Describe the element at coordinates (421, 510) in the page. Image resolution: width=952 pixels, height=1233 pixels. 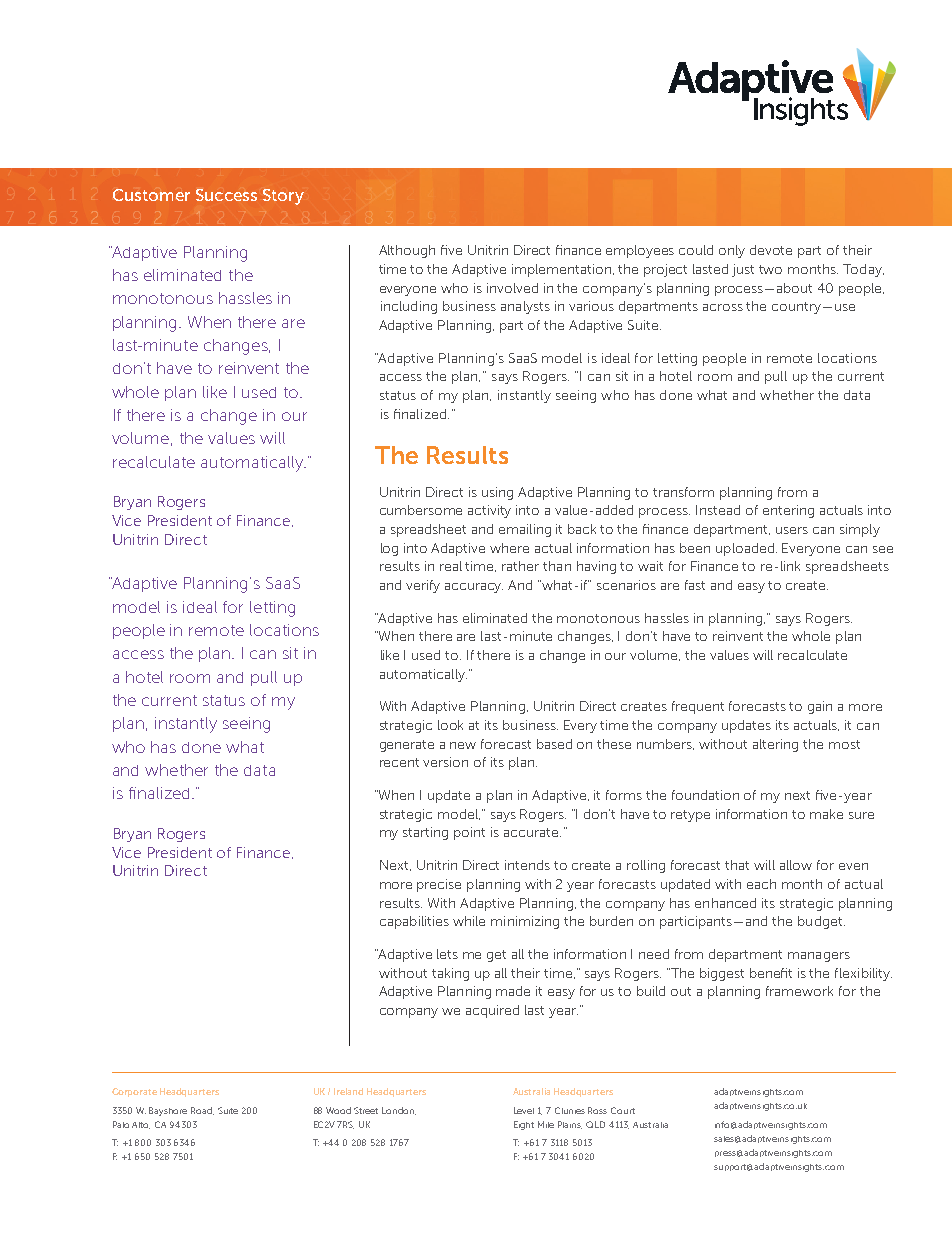
I see `cumbersome` at that location.
